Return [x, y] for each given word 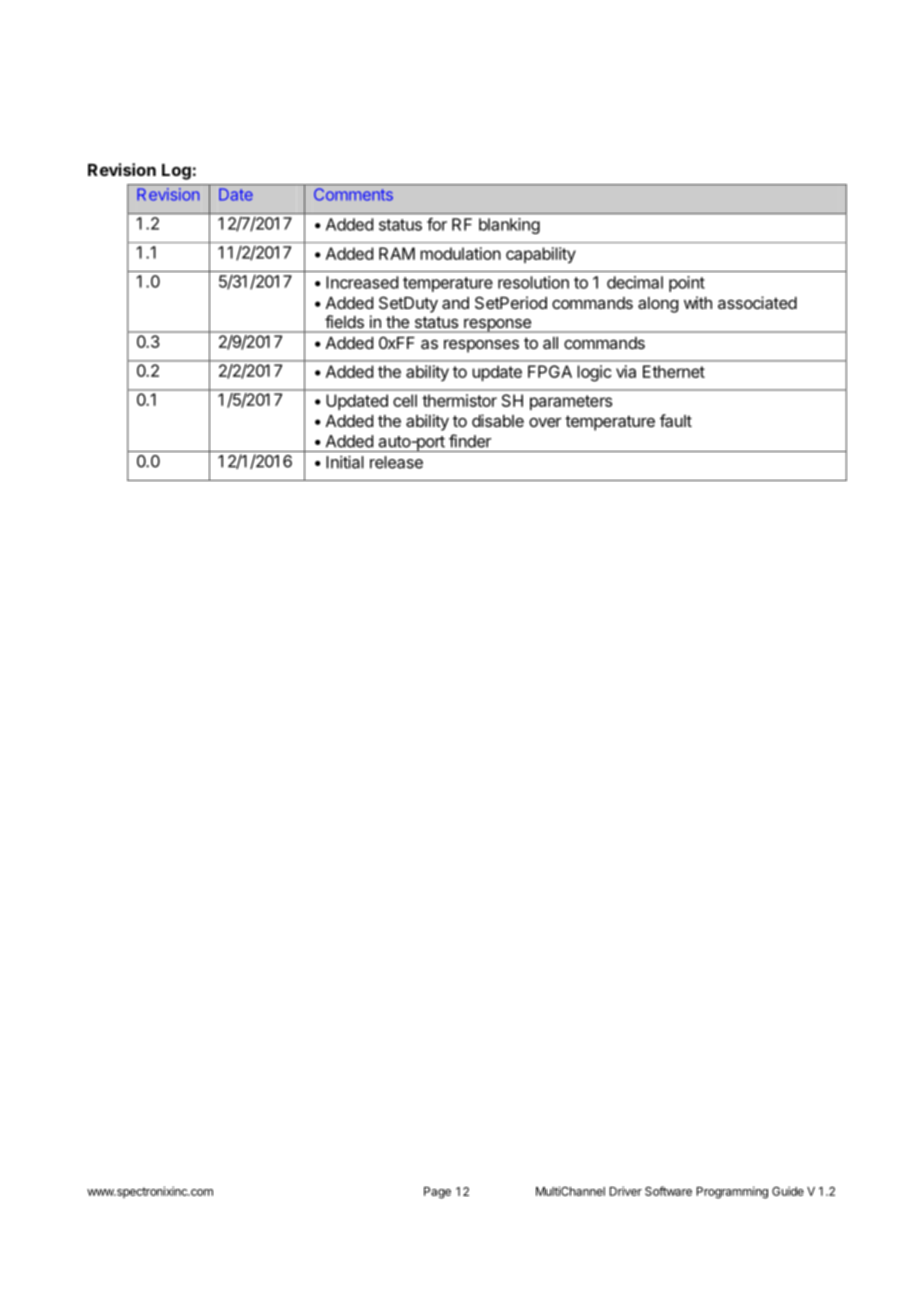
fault [676, 420]
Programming [732, 1192]
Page [437, 1193]
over [545, 422]
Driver [626, 1191]
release [396, 462]
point [687, 284]
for [437, 224]
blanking [509, 226]
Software [668, 1191]
